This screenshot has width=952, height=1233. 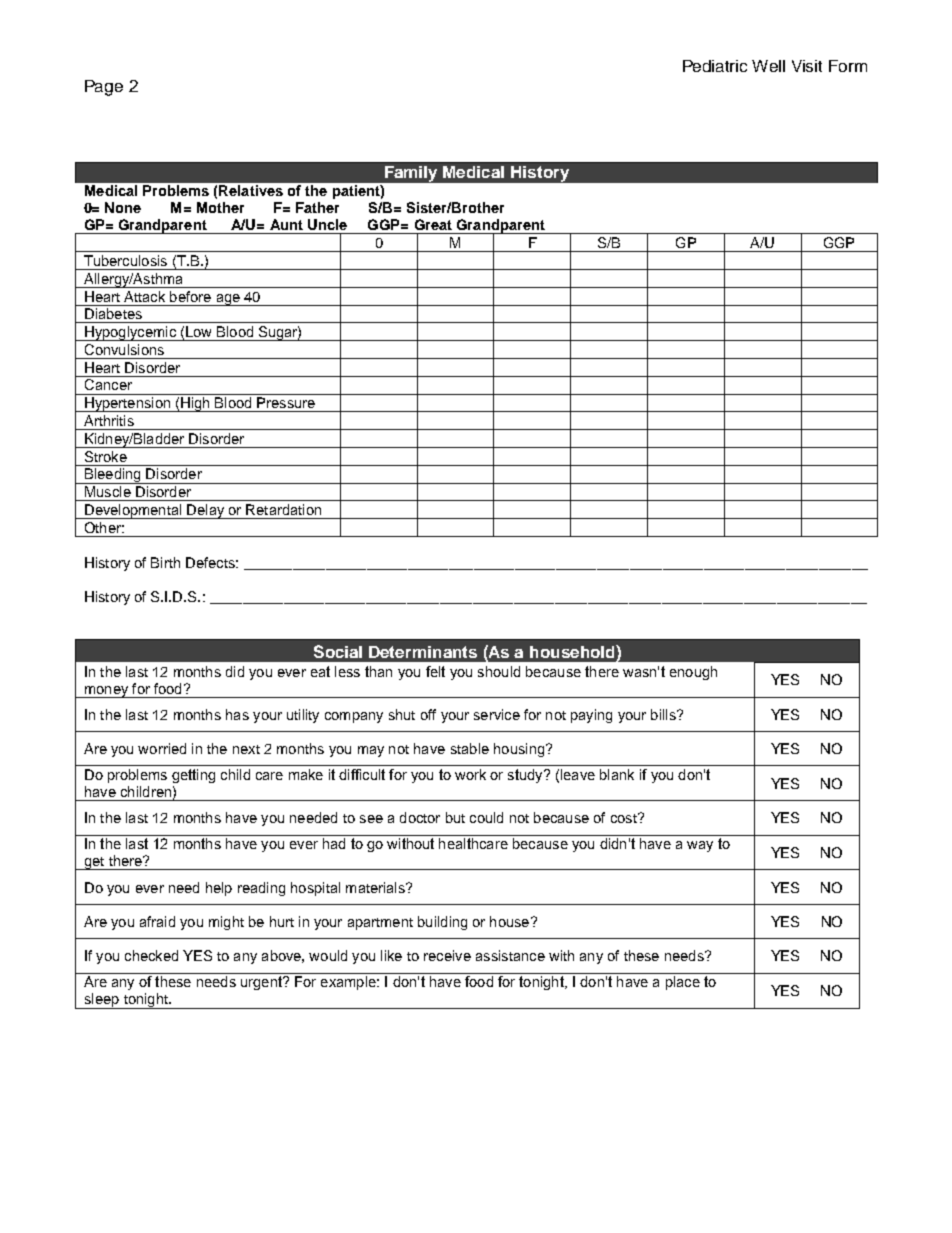 What do you see at coordinates (768, 66) in the screenshot?
I see `Well` at bounding box center [768, 66].
